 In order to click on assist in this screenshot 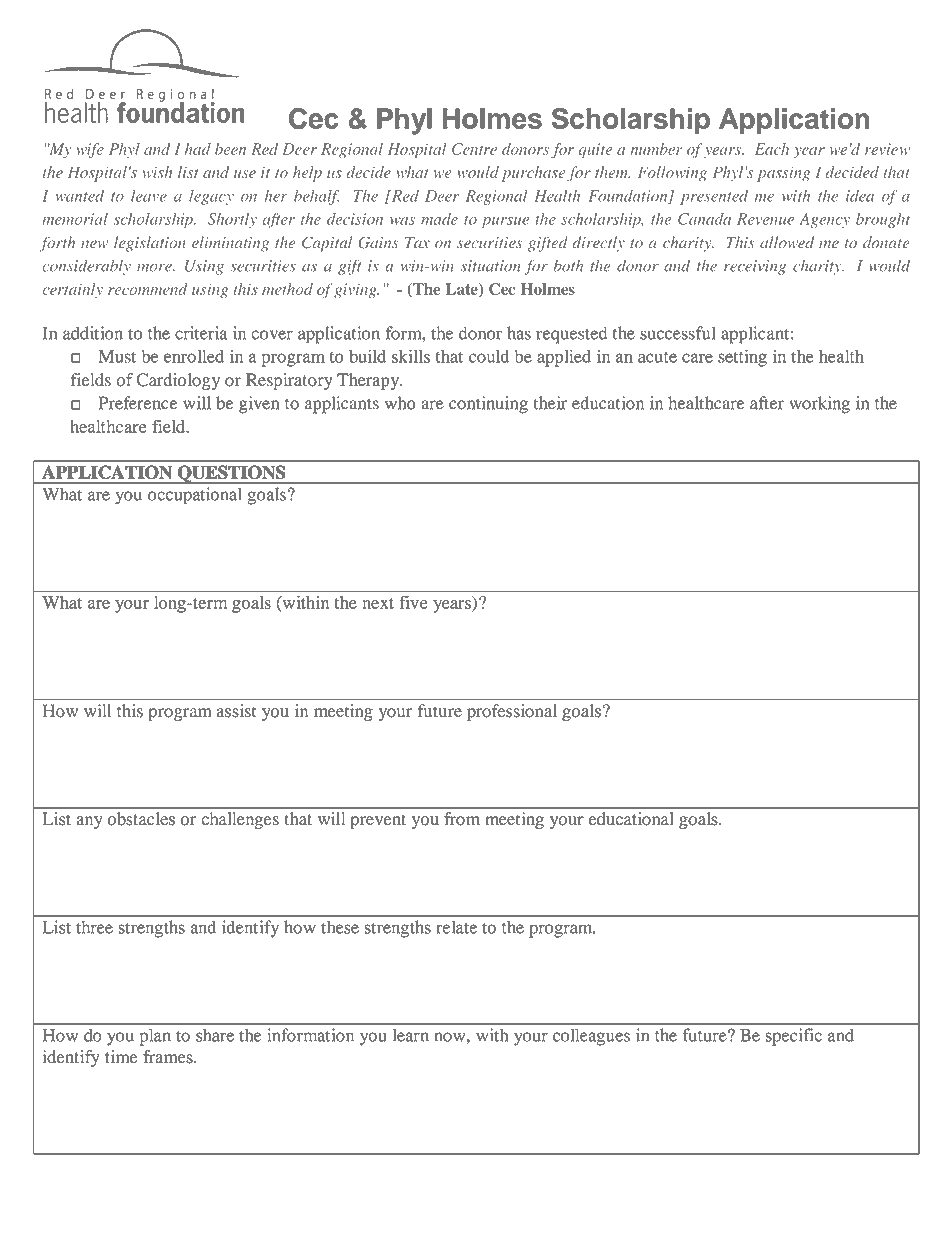, I will do `click(236, 711)`.
